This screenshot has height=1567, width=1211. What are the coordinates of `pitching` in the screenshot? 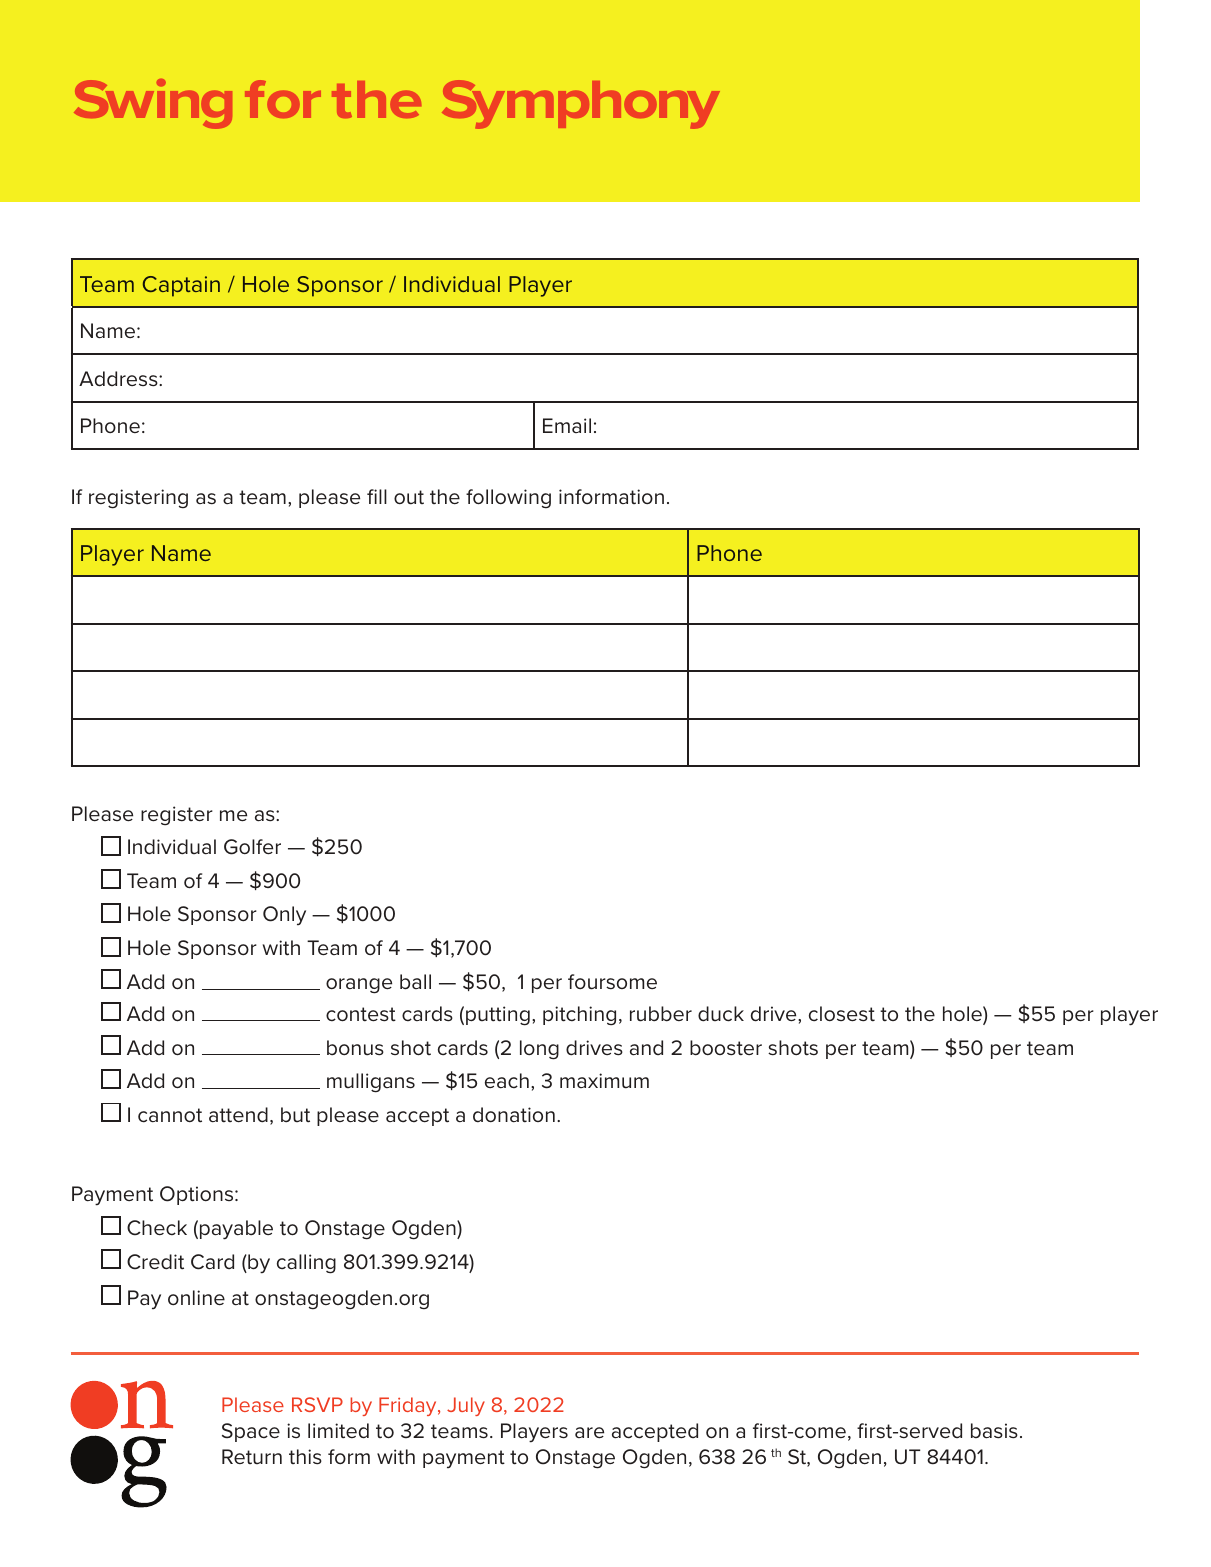 It's located at (579, 1016).
